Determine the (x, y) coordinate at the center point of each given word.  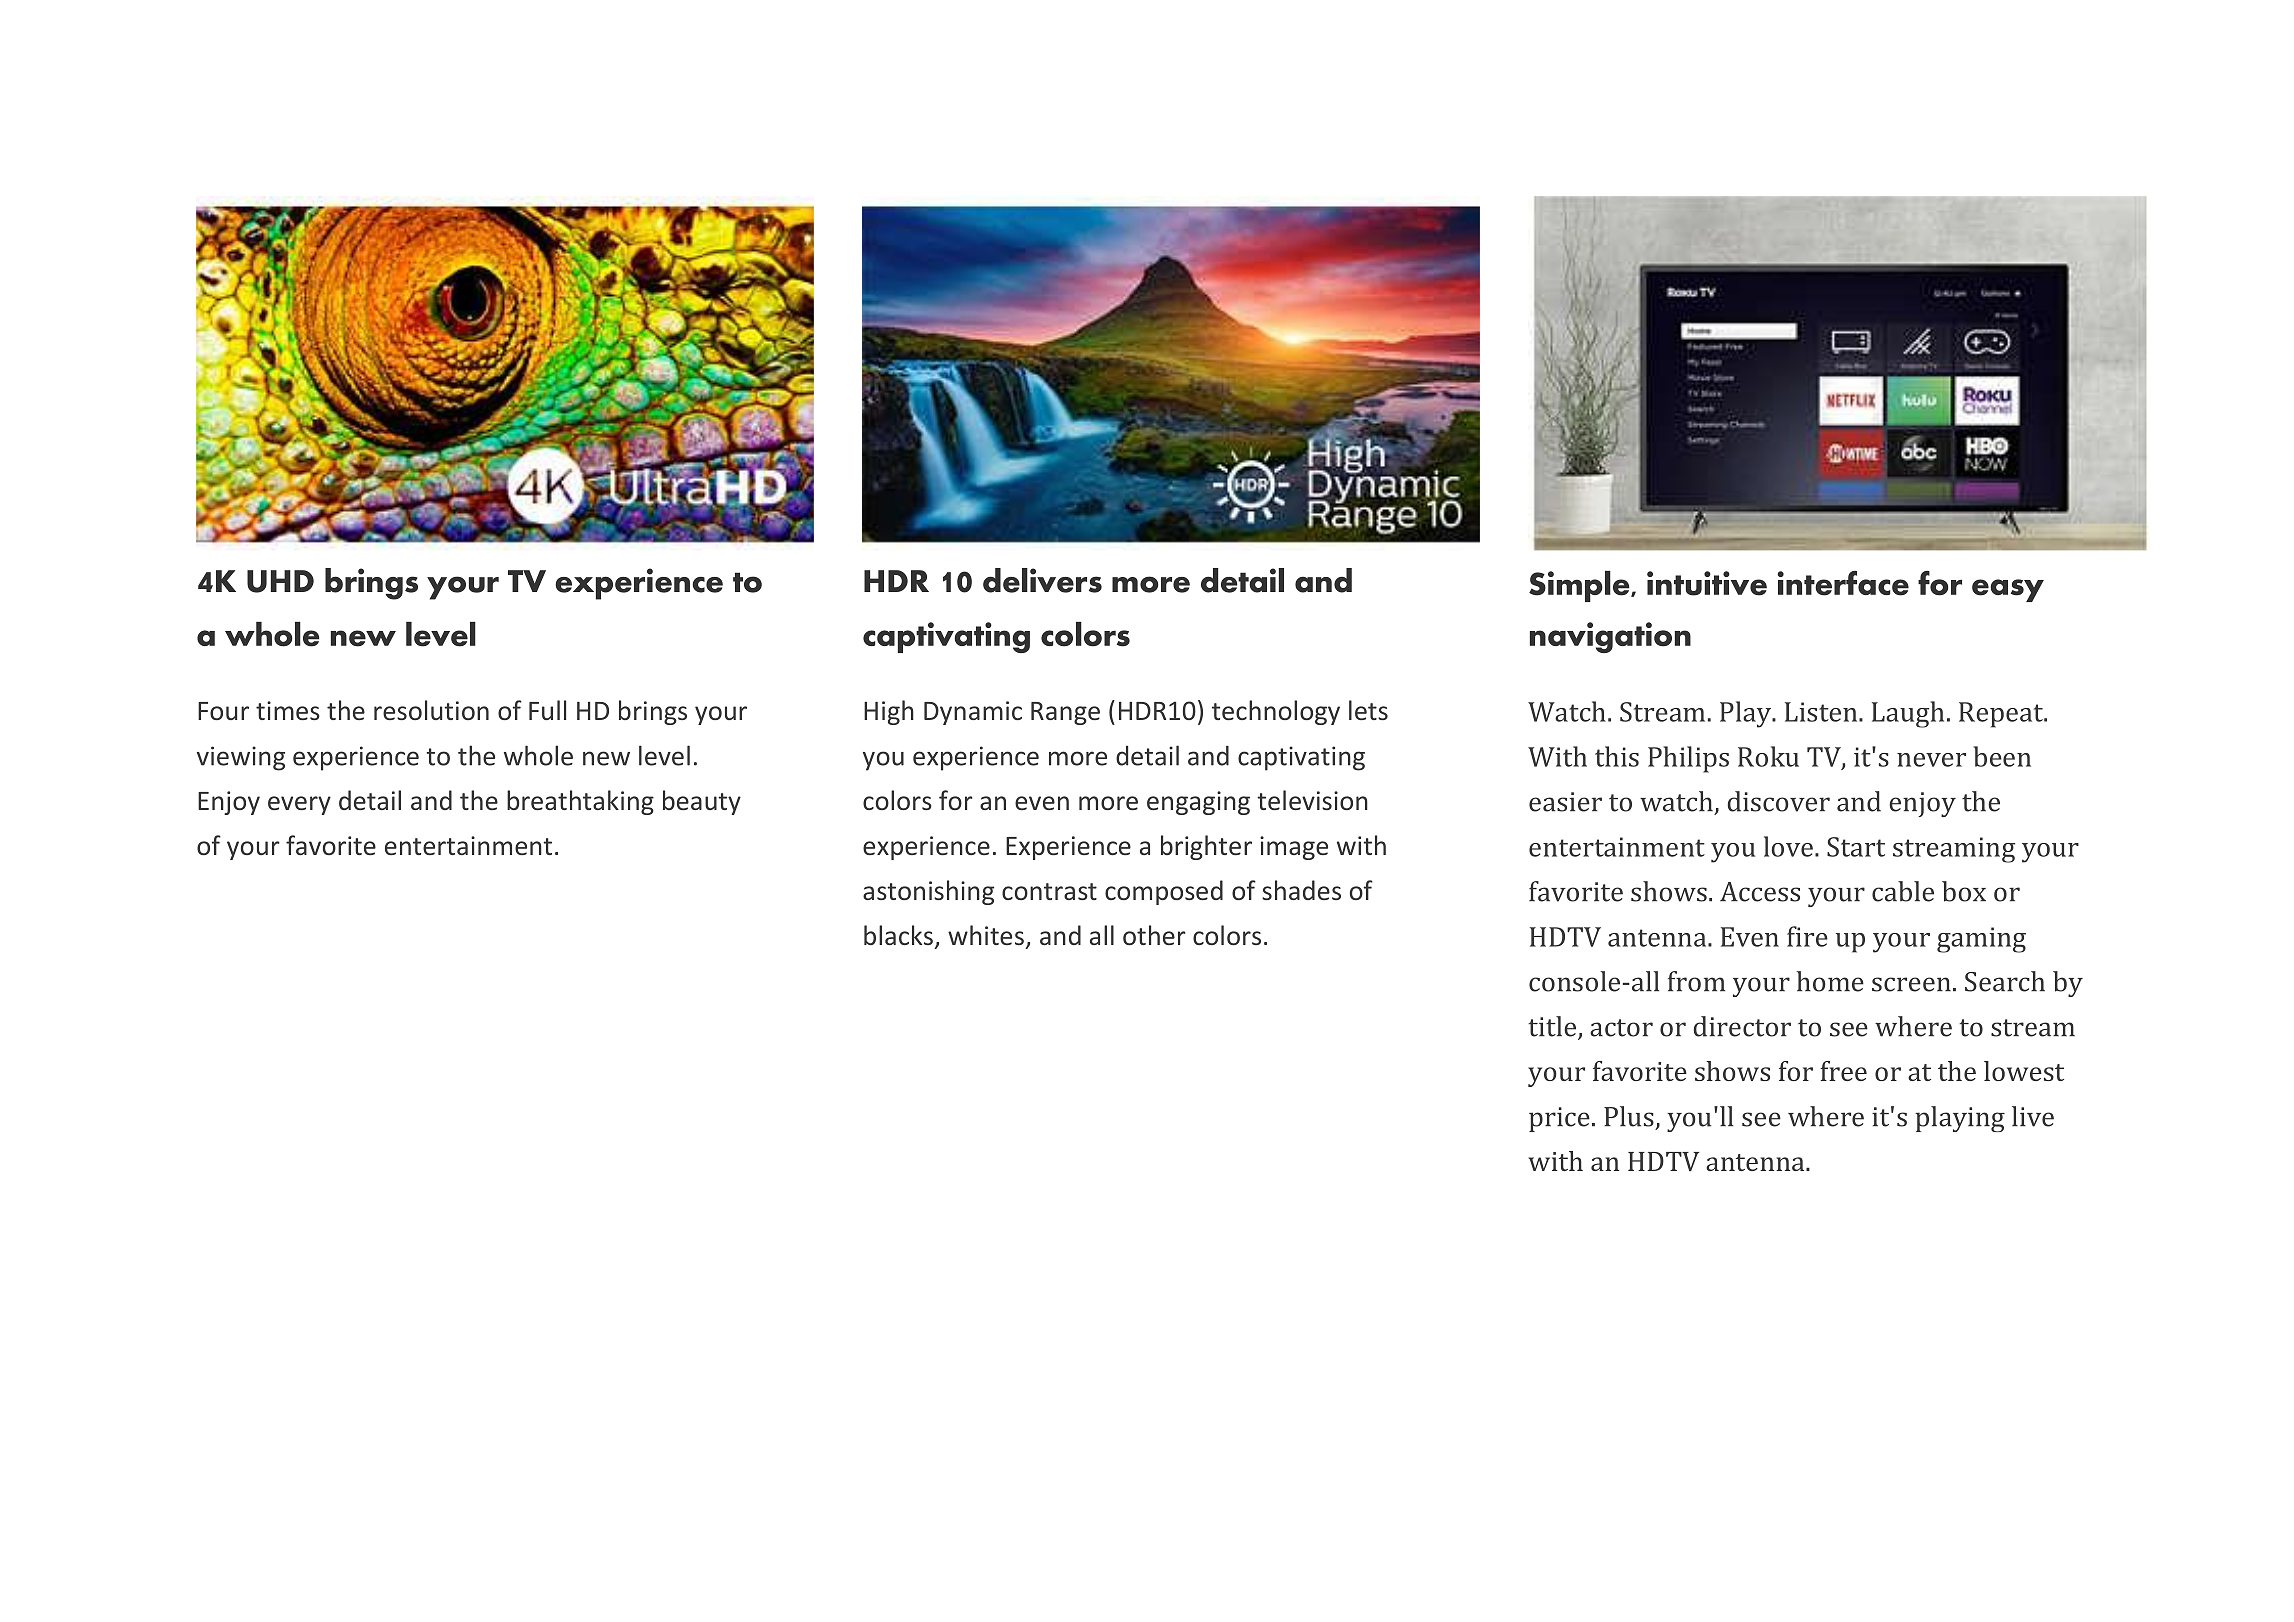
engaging (1198, 803)
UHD (280, 581)
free (1843, 1071)
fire (1807, 936)
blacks (898, 935)
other (1154, 935)
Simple (1580, 586)
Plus (1629, 1116)
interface (1843, 583)
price (1559, 1119)
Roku (1768, 756)
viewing (241, 758)
